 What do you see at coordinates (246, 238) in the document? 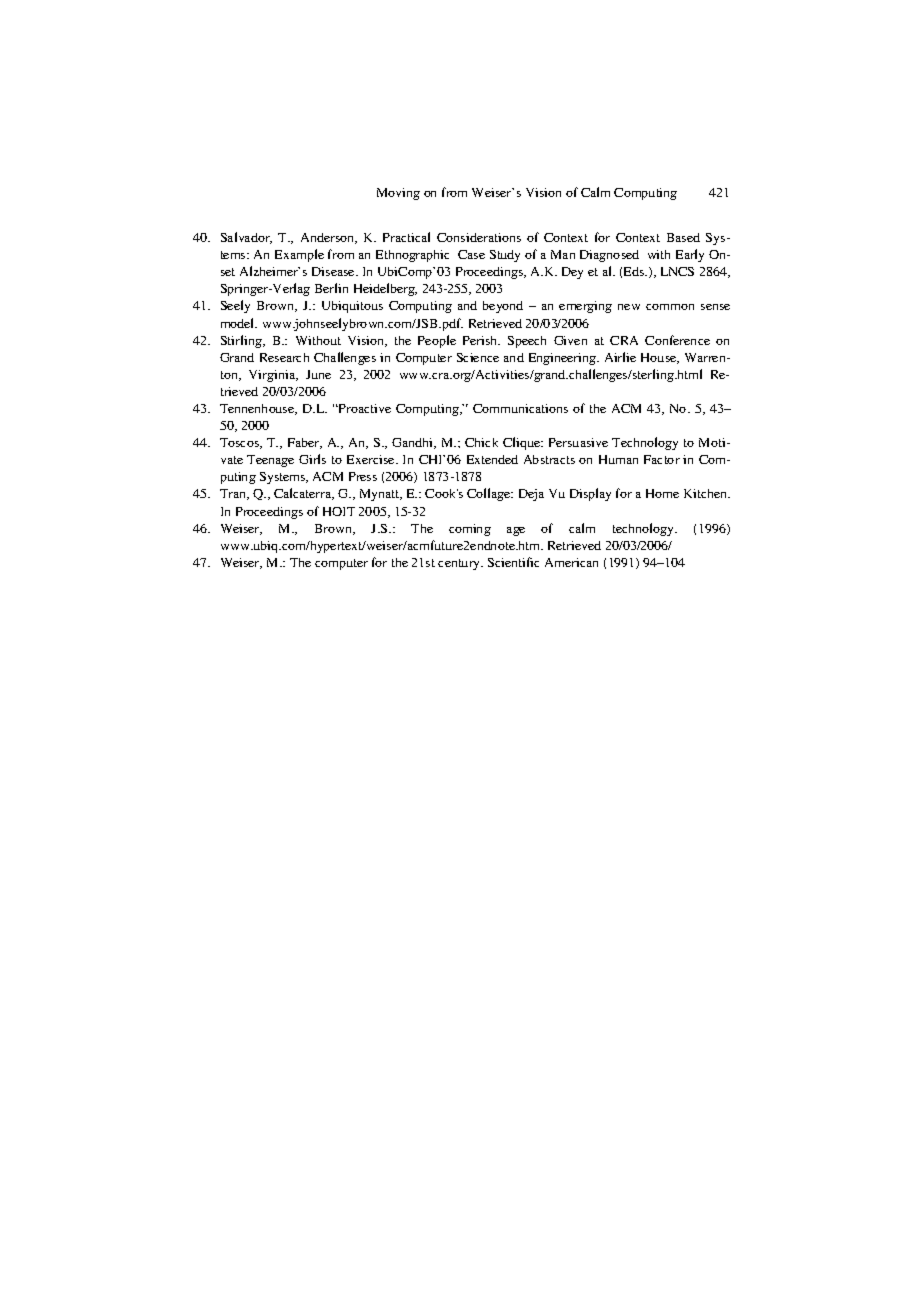
I see `Salvador` at bounding box center [246, 238].
